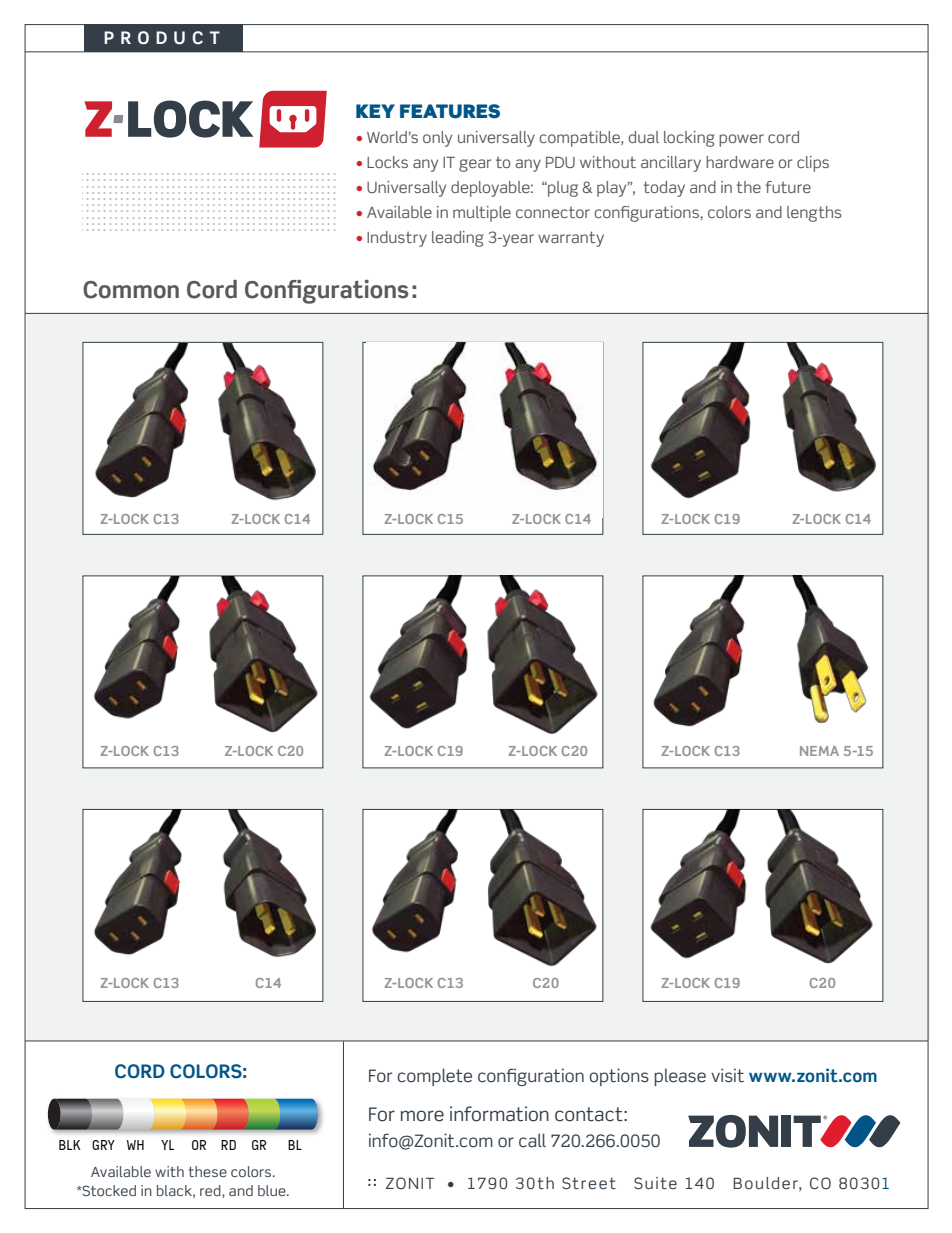  What do you see at coordinates (208, 1171) in the screenshot?
I see `these` at bounding box center [208, 1171].
